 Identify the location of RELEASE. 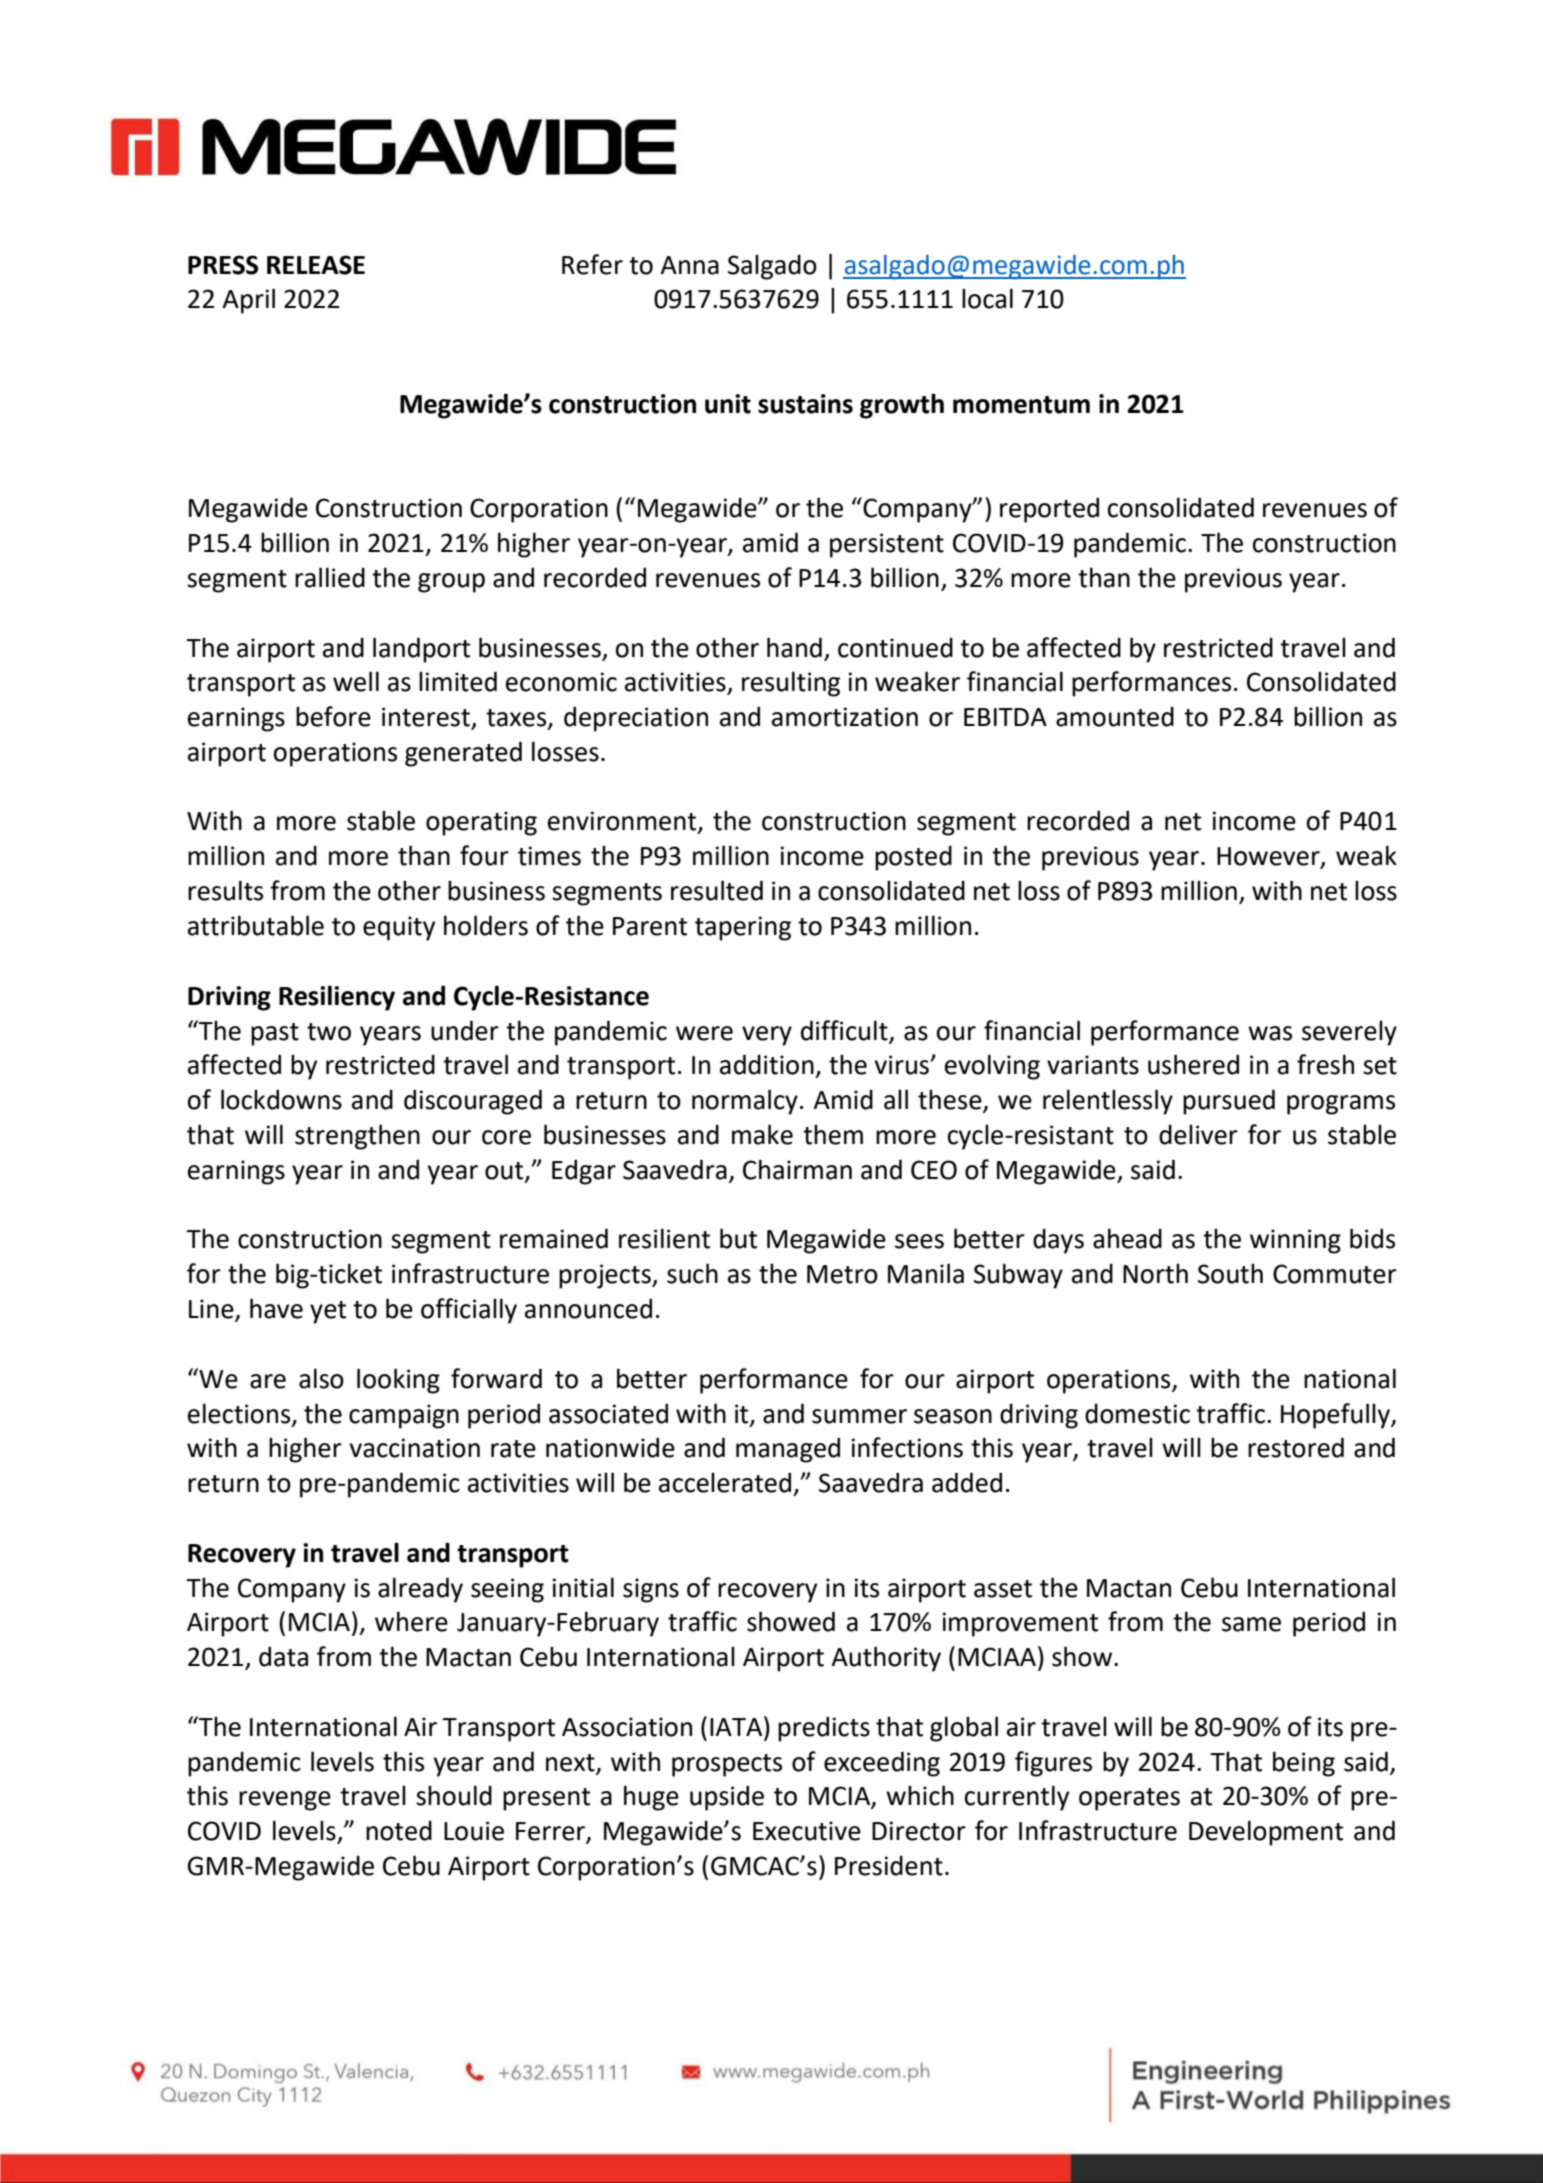
(316, 265).
